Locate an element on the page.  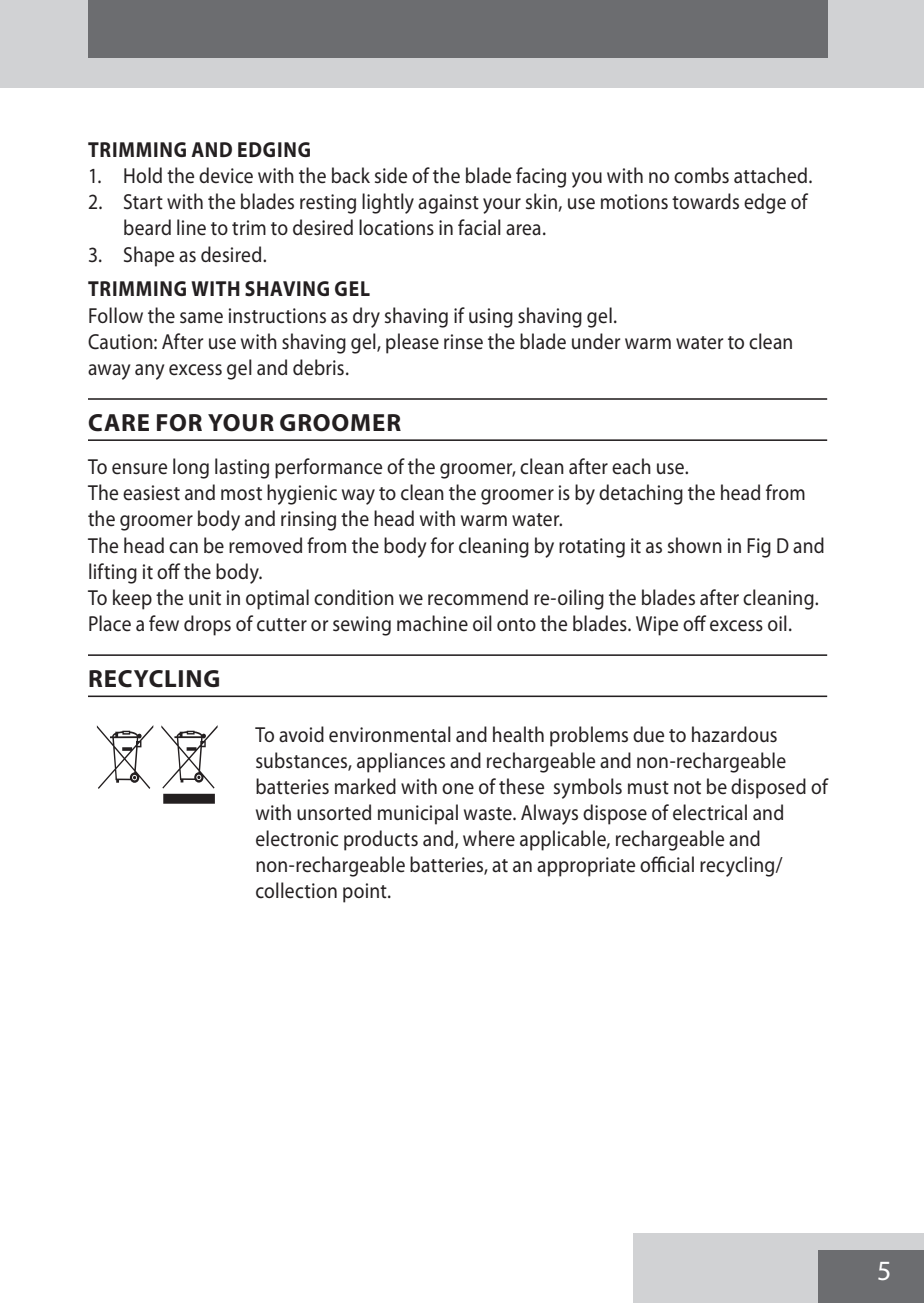
where is located at coordinates (489, 838).
